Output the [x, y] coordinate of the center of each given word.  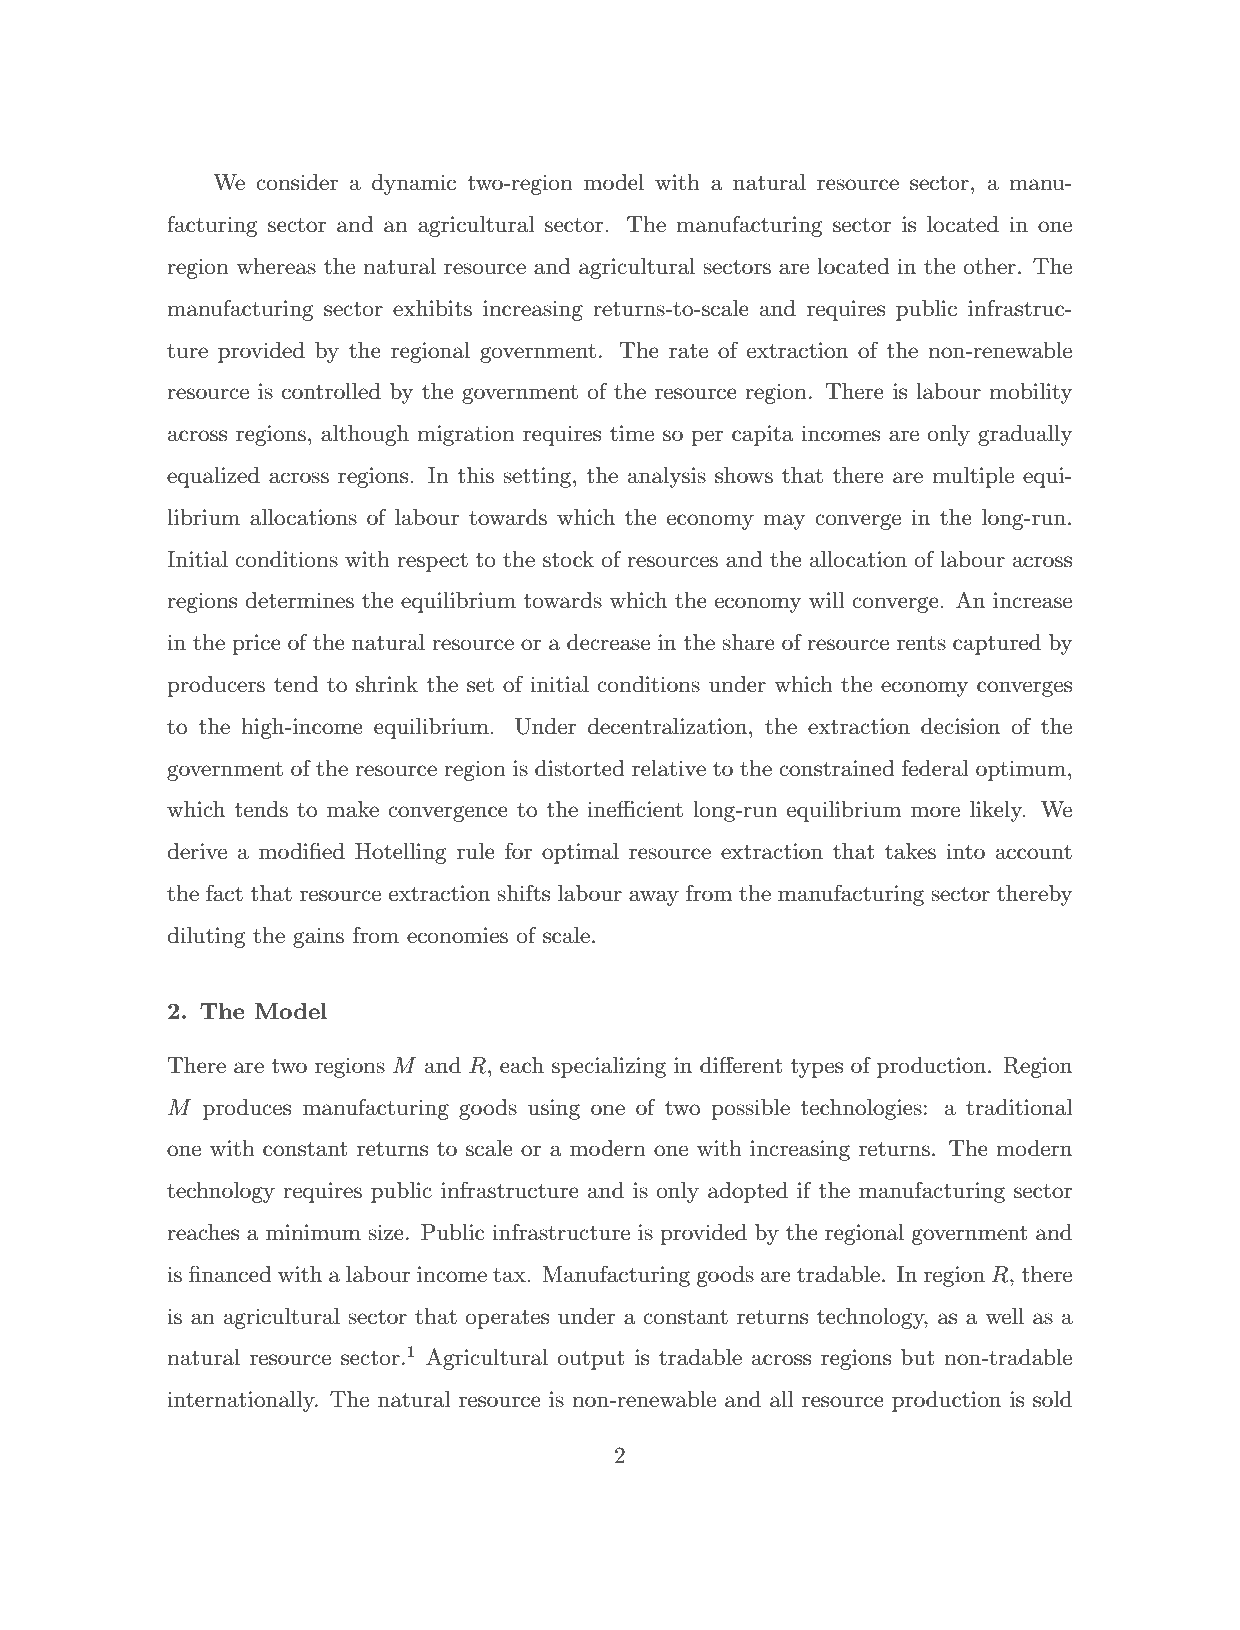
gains [318, 937]
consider [297, 182]
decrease [608, 642]
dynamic [414, 184]
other [990, 266]
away [654, 898]
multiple [973, 477]
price [256, 644]
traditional [1019, 1107]
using [554, 1109]
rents [921, 643]
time [632, 433]
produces [247, 1109]
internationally [242, 1401]
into [965, 851]
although [365, 435]
